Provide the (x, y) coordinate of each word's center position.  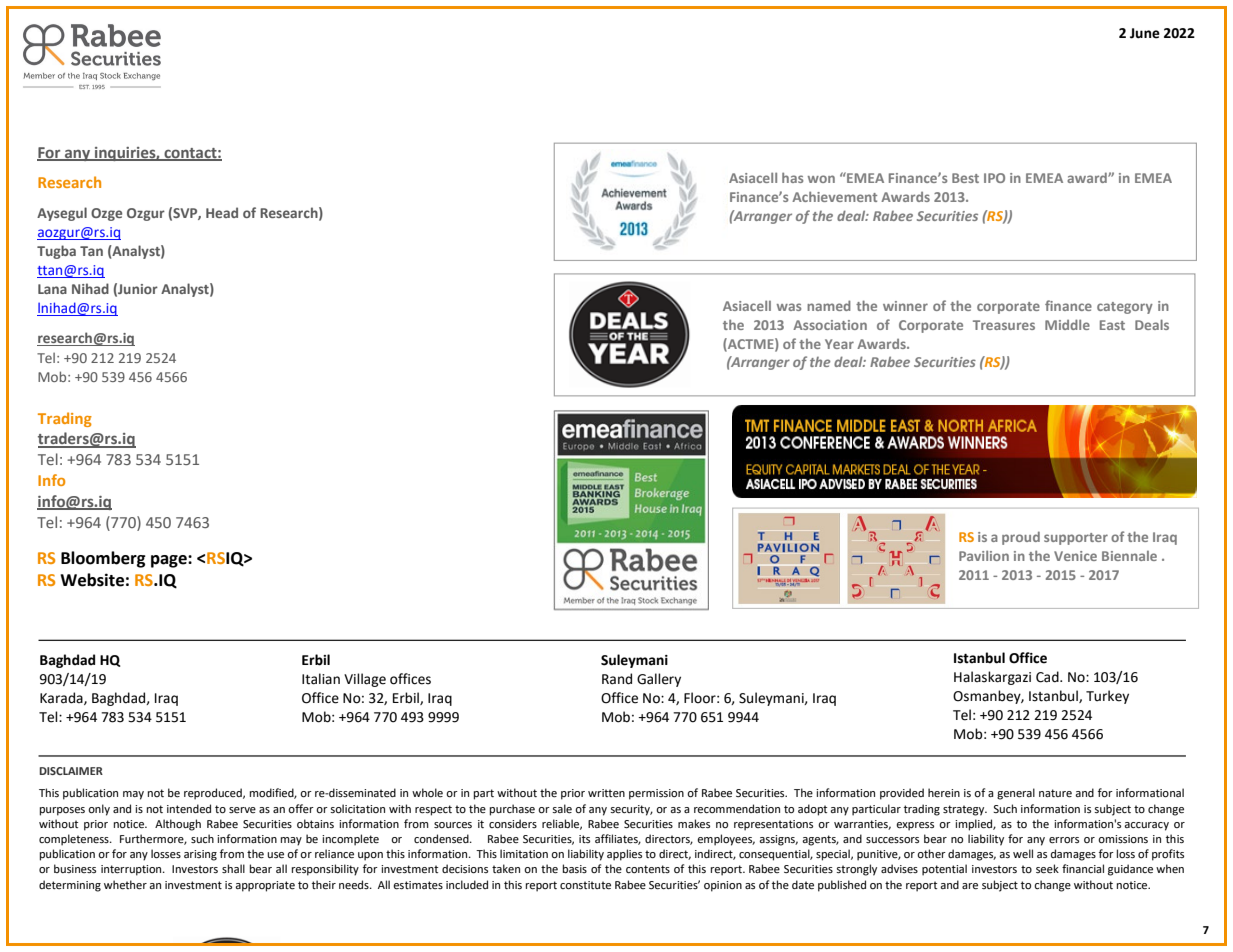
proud (1021, 538)
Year (839, 344)
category (1125, 308)
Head (222, 212)
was (789, 307)
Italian (321, 679)
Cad (1048, 677)
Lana (52, 289)
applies (624, 855)
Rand (617, 679)
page (170, 561)
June (1145, 33)
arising (200, 855)
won (821, 179)
